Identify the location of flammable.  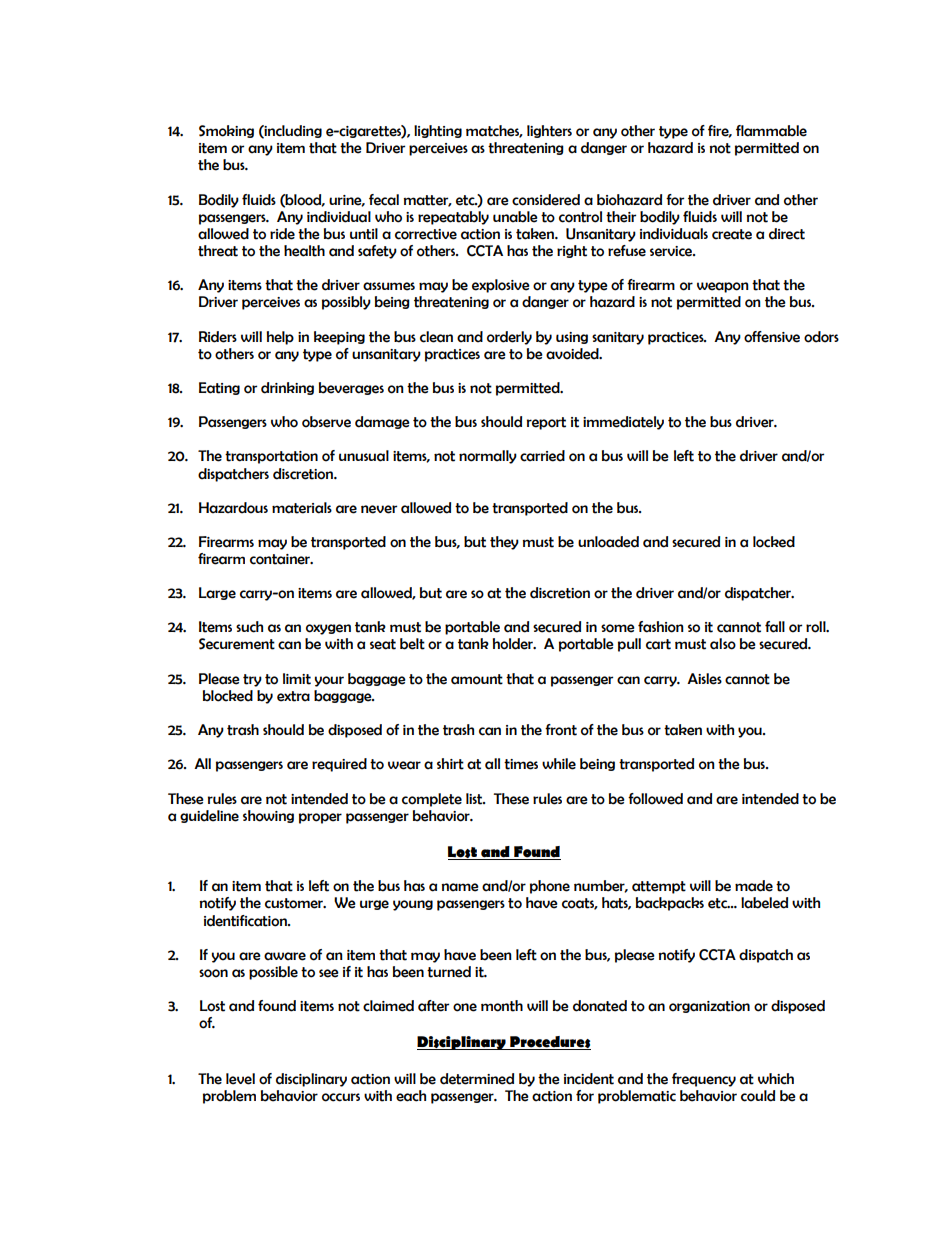
(771, 131).
